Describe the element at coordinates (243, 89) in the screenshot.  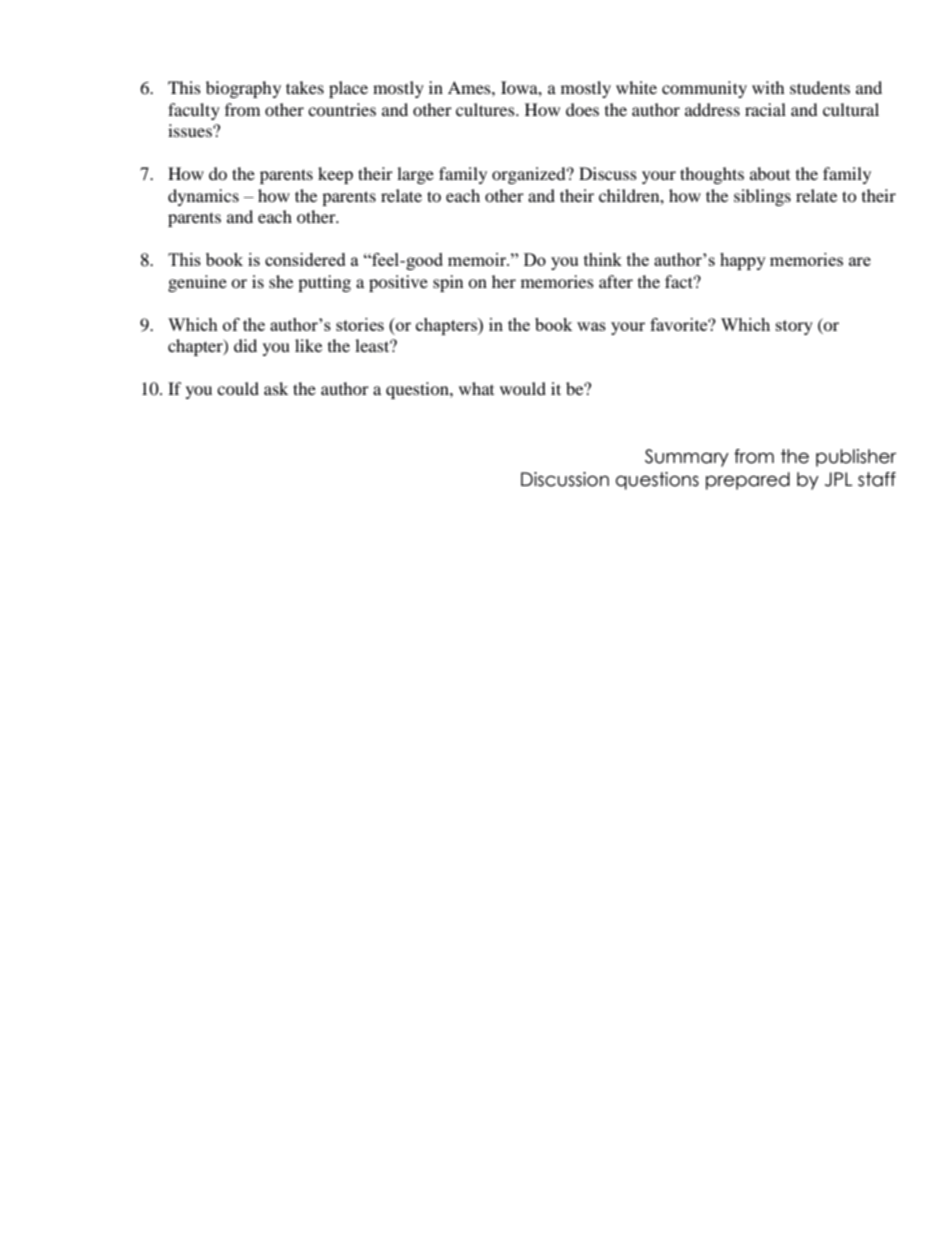
I see `biography` at that location.
